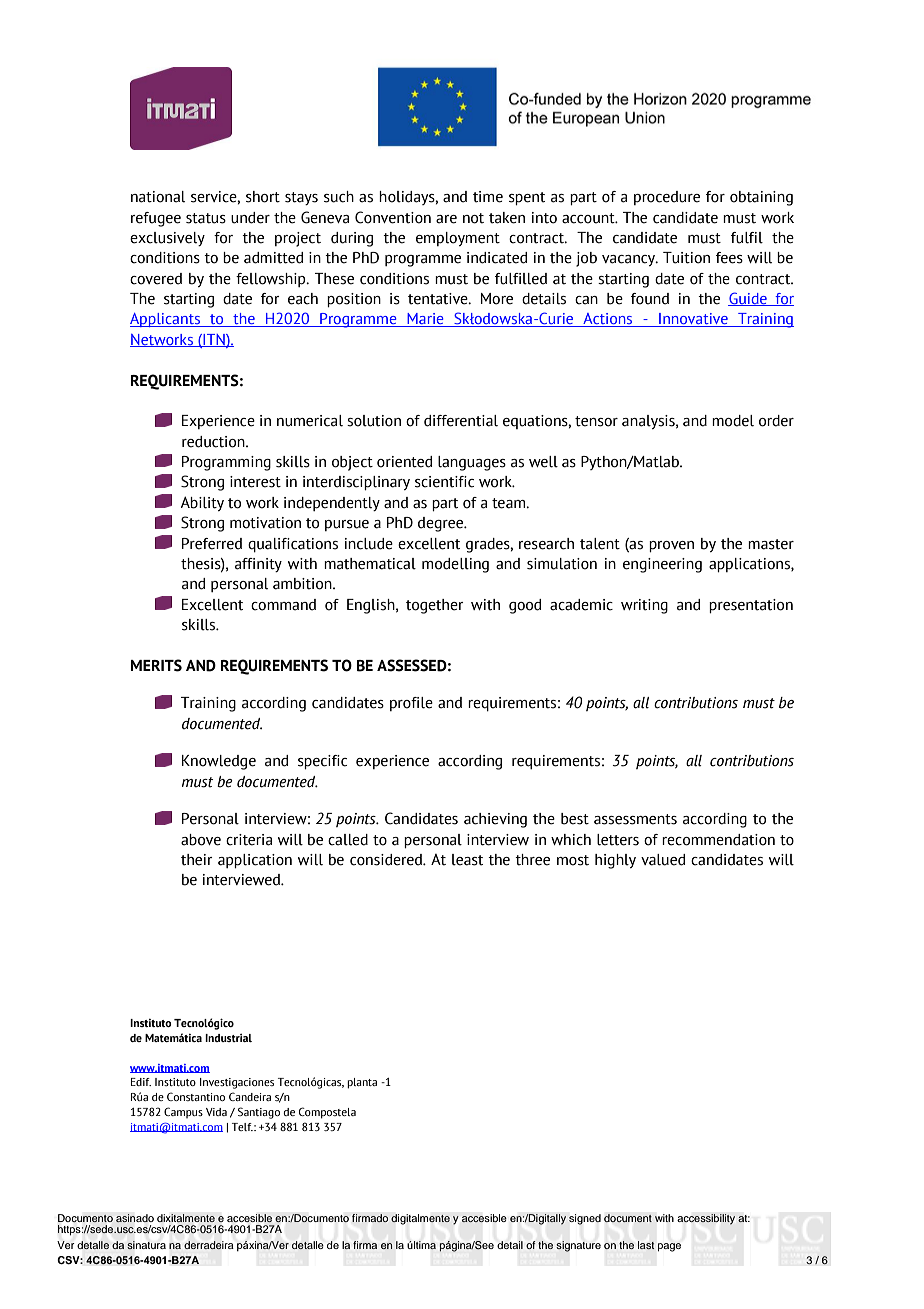  What do you see at coordinates (242, 1127) in the document?
I see `Telf` at bounding box center [242, 1127].
